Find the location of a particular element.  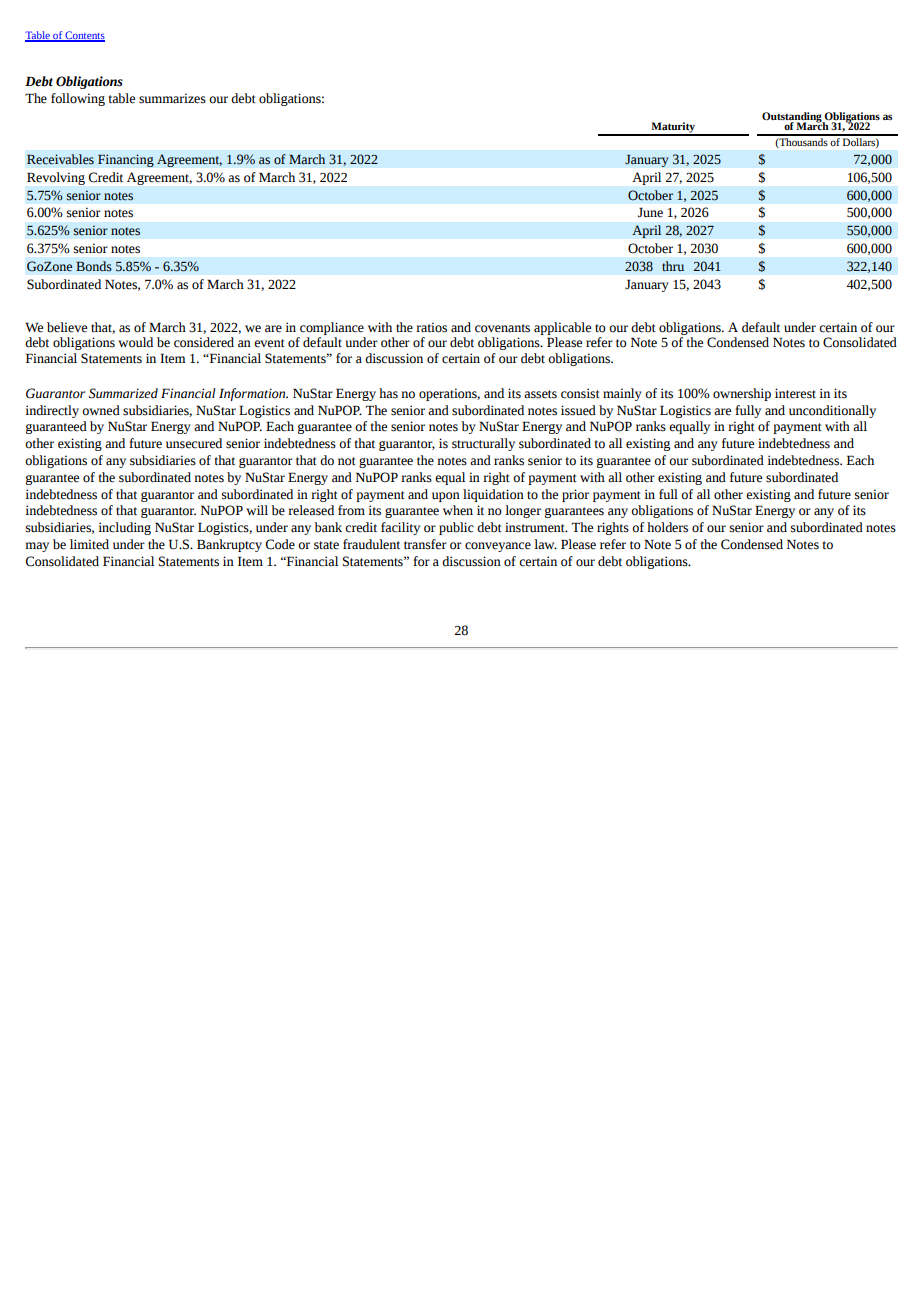

owned is located at coordinates (101, 410).
